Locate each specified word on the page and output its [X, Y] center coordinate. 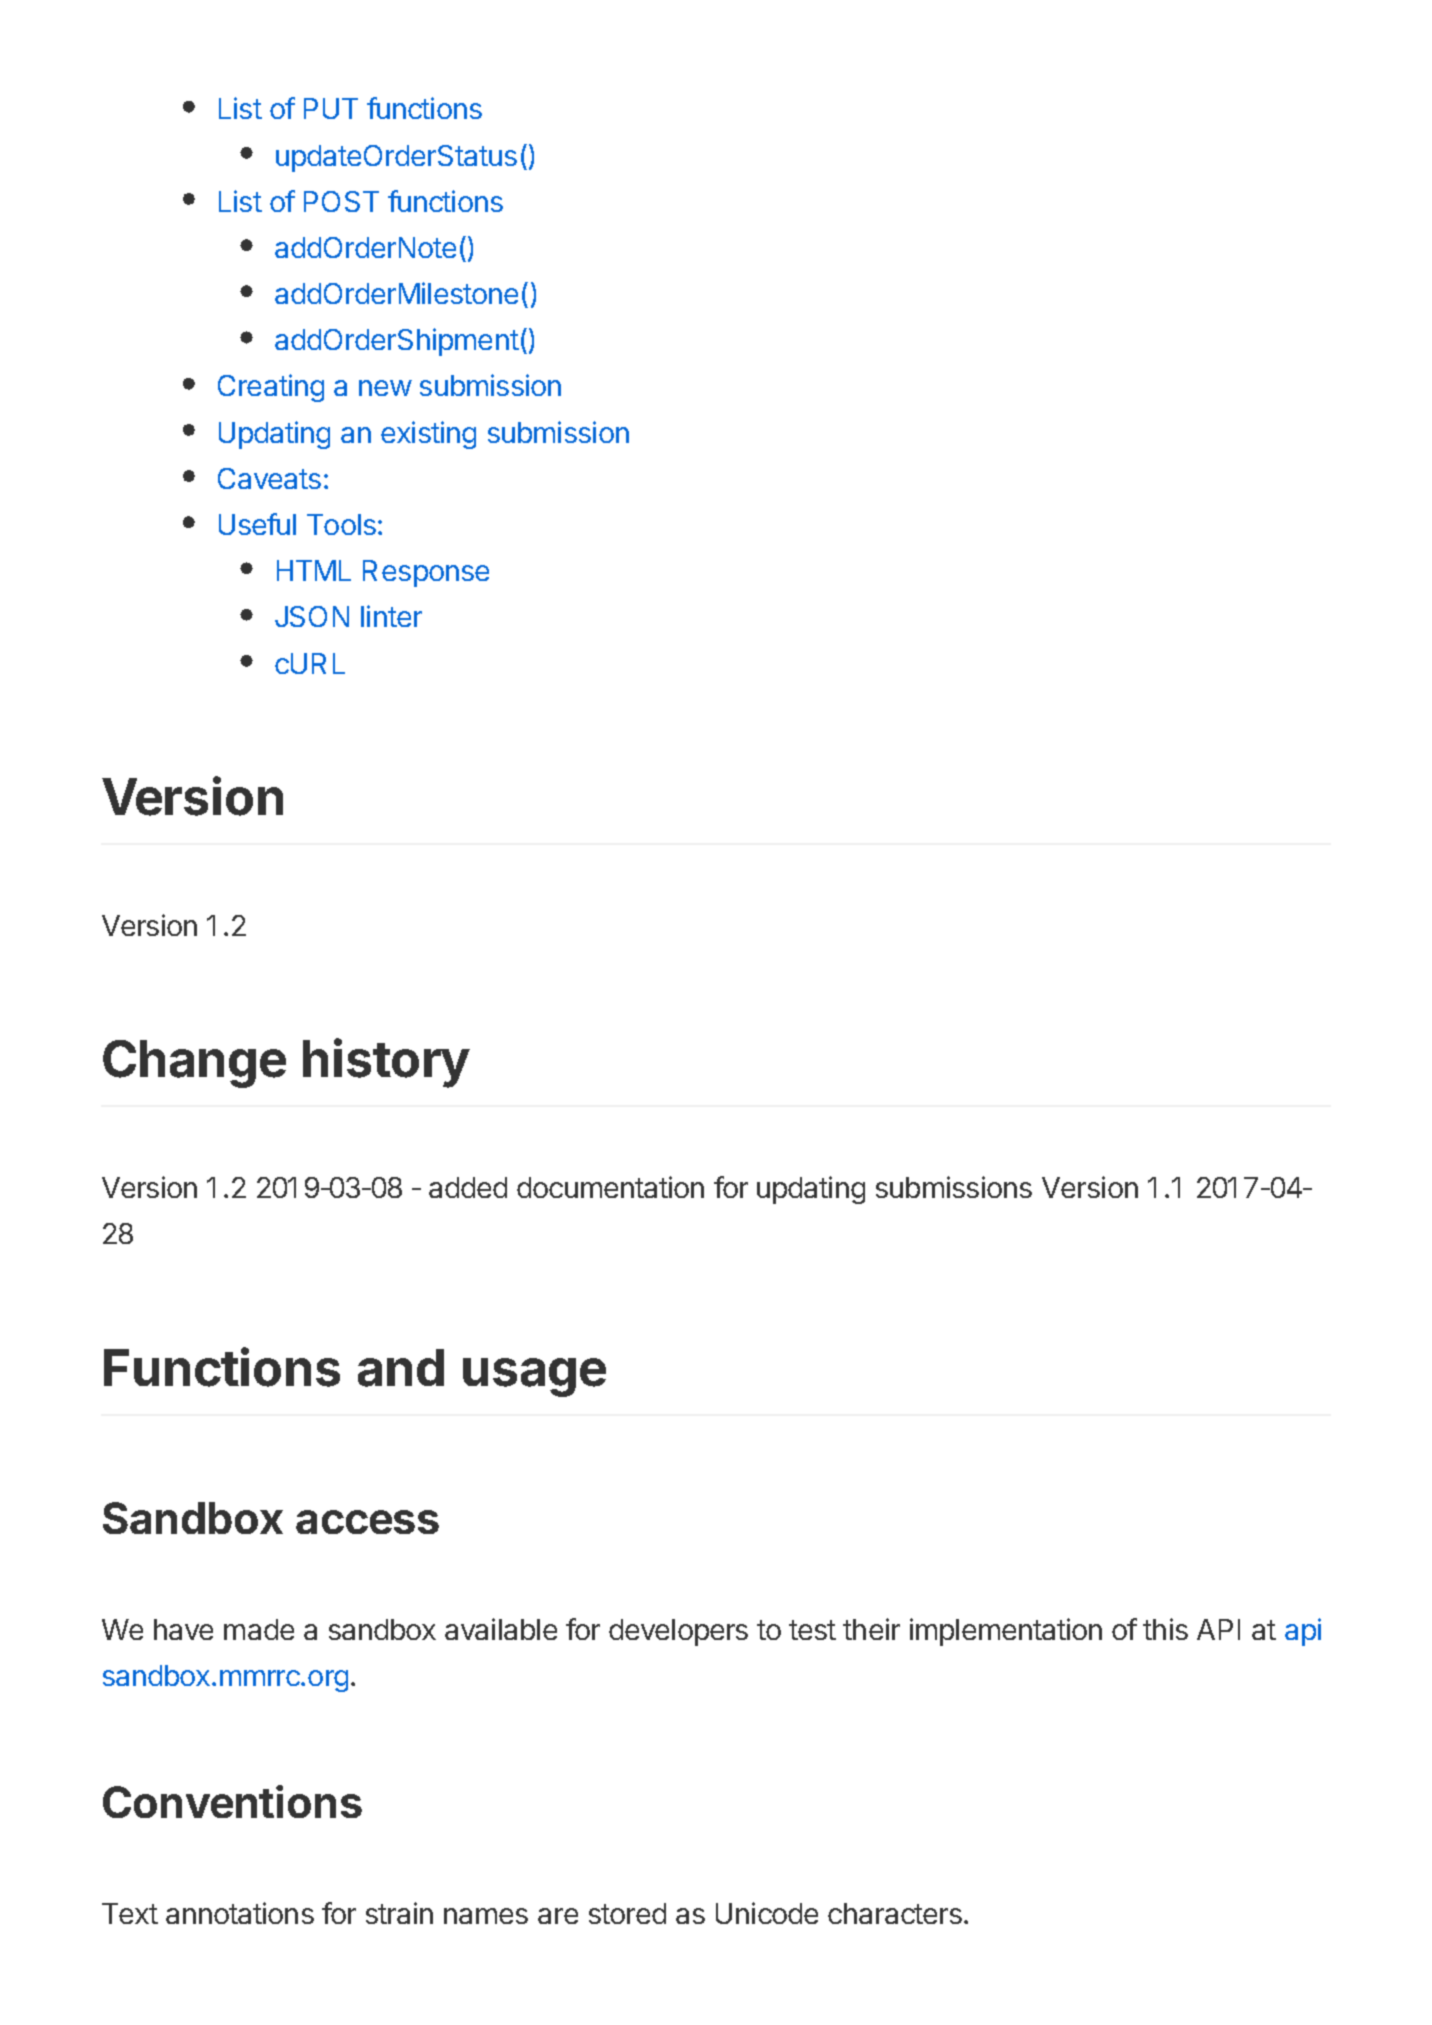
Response [426, 573]
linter [391, 616]
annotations [240, 1913]
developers [678, 1632]
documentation [610, 1187]
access [367, 1522]
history [386, 1063]
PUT [331, 108]
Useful [257, 524]
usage [534, 1377]
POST [341, 201]
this [1165, 1629]
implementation [1006, 1632]
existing [428, 435]
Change [194, 1064]
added [468, 1187]
